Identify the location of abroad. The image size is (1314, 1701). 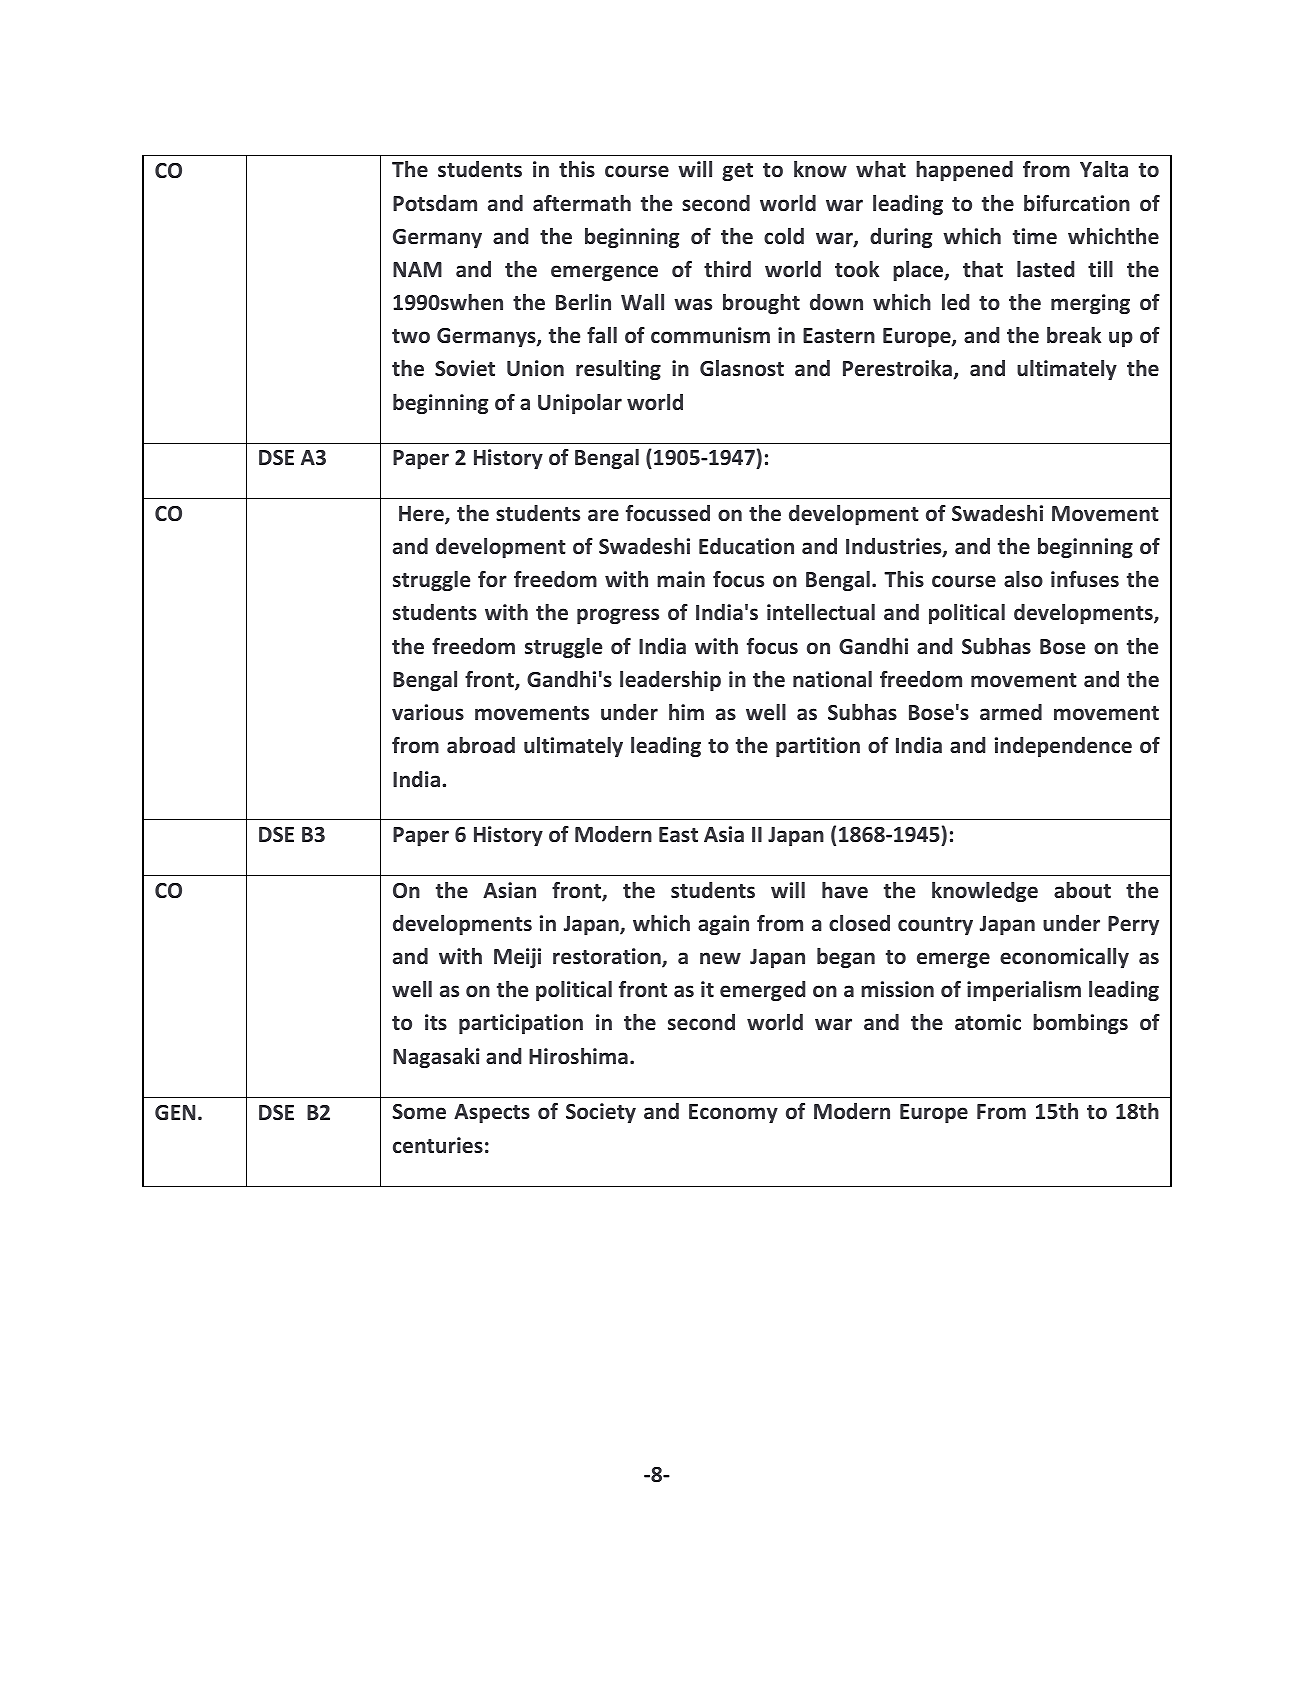
(481, 745).
